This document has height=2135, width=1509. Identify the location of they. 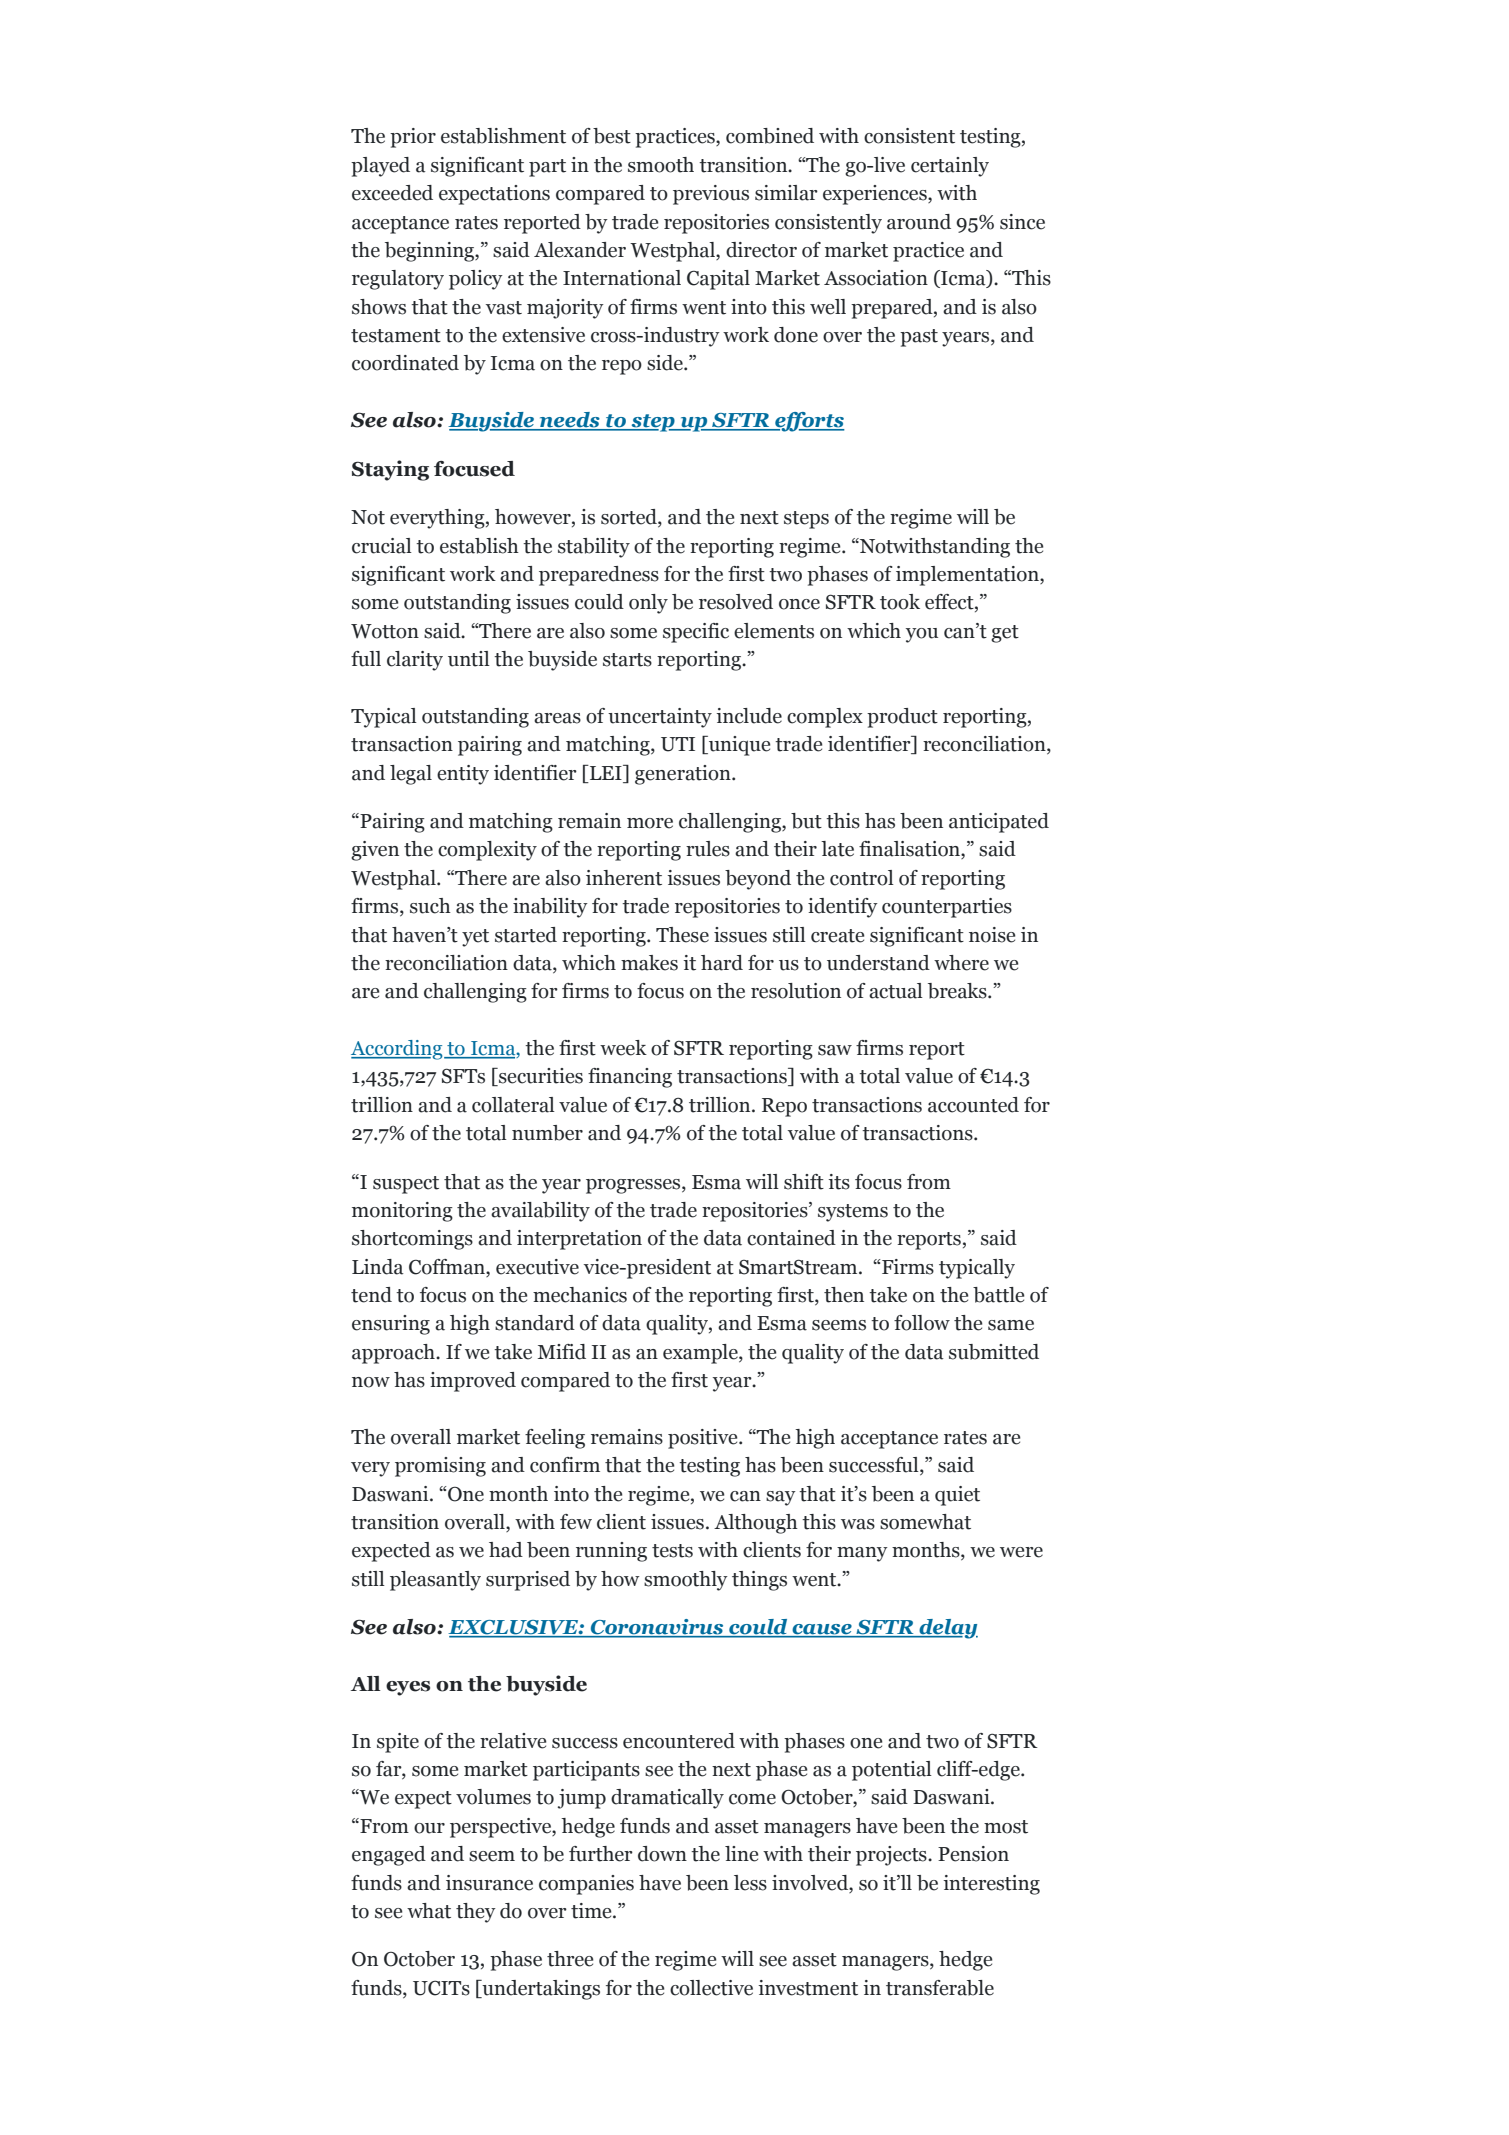
(476, 1913).
